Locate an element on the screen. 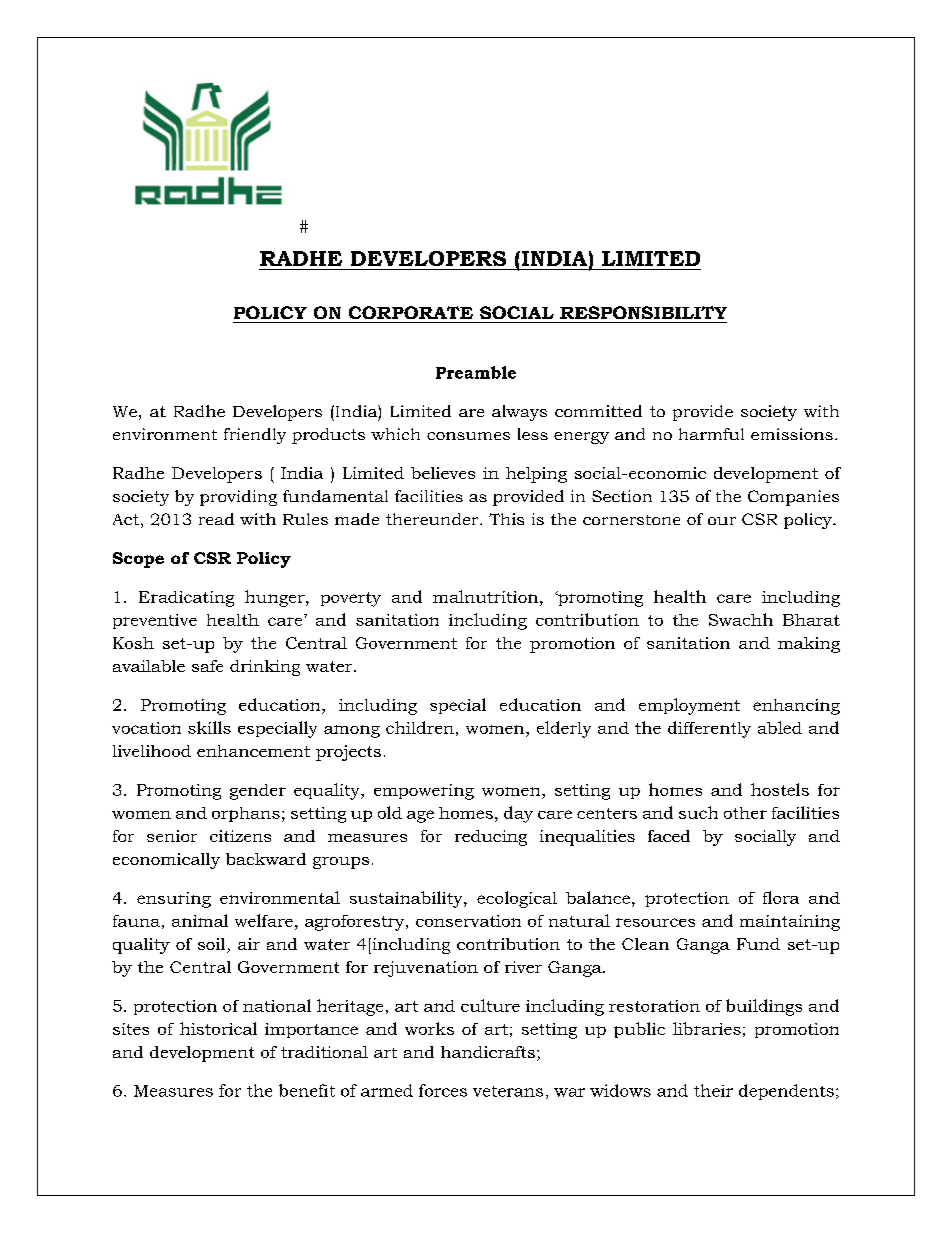 The width and height of the screenshot is (952, 1233). Preamble is located at coordinates (476, 372).
